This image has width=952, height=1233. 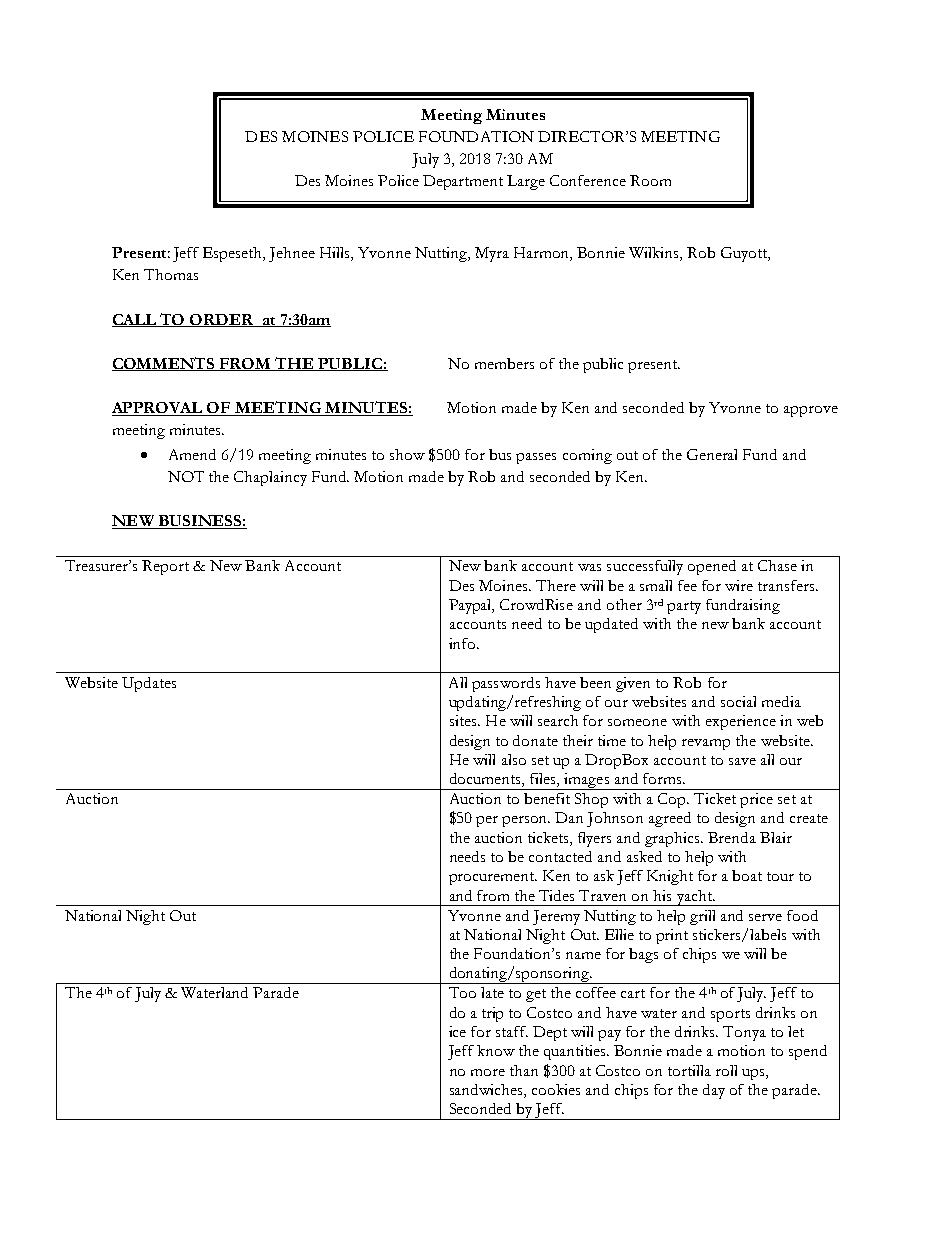 I want to click on experience, so click(x=741, y=722).
